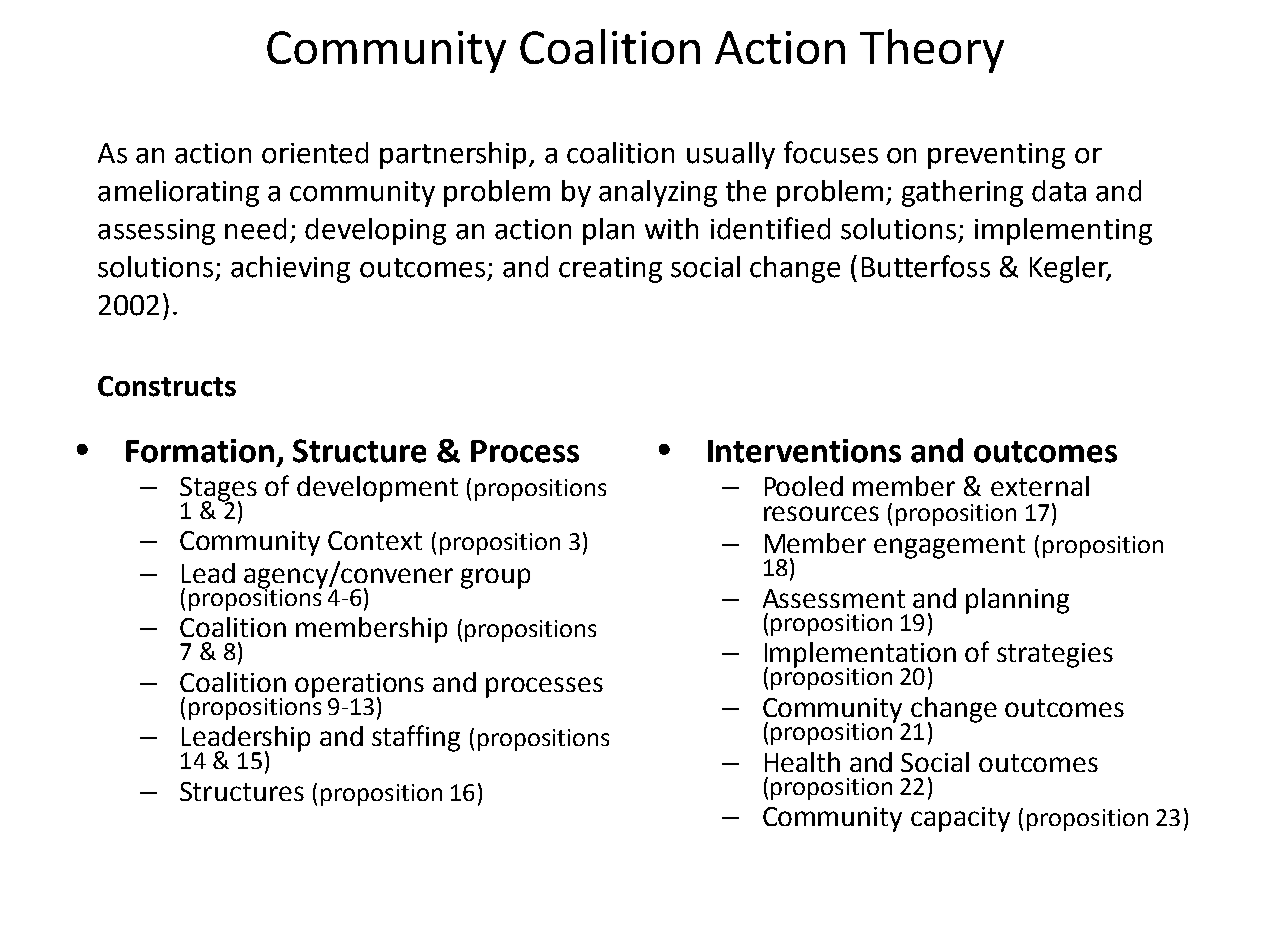 Image resolution: width=1270 pixels, height=952 pixels. Describe the element at coordinates (932, 51) in the image. I see `Theory` at that location.
